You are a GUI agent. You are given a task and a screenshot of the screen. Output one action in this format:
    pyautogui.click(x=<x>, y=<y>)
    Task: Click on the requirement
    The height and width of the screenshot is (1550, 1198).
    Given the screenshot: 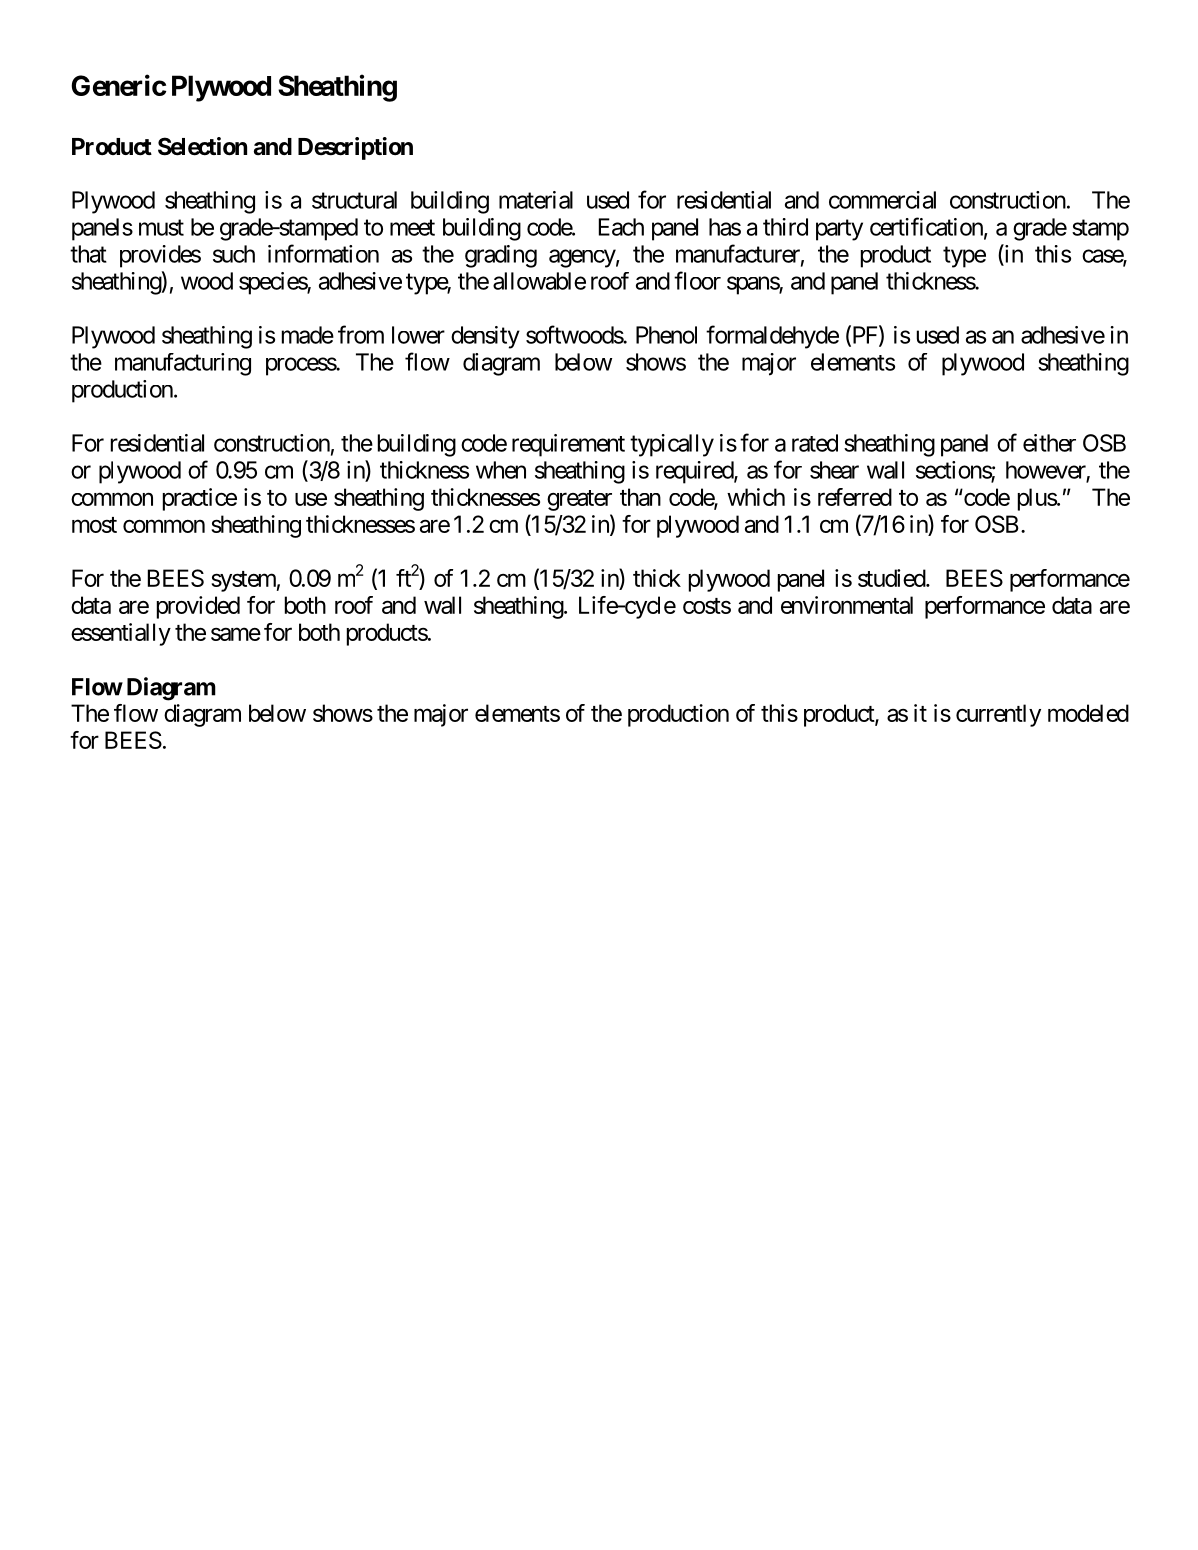 What is the action you would take?
    pyautogui.click(x=568, y=445)
